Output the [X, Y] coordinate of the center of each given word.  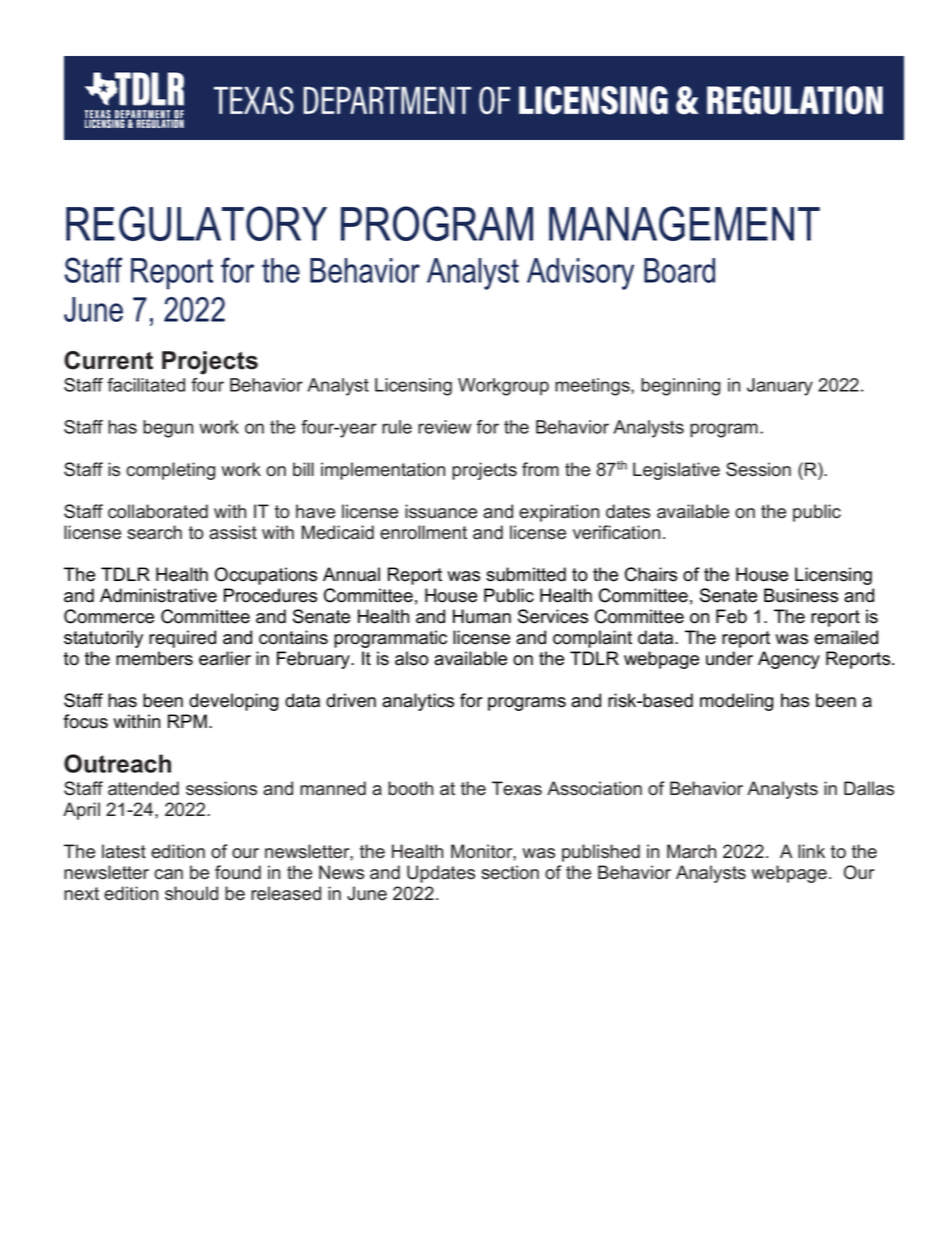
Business [801, 595]
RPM [187, 721]
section [510, 872]
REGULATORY [196, 223]
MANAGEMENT [684, 223]
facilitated [146, 385]
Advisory [580, 274]
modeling [736, 702]
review [444, 427]
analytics [418, 702]
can [168, 874]
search [154, 532]
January [780, 387]
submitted [526, 574]
